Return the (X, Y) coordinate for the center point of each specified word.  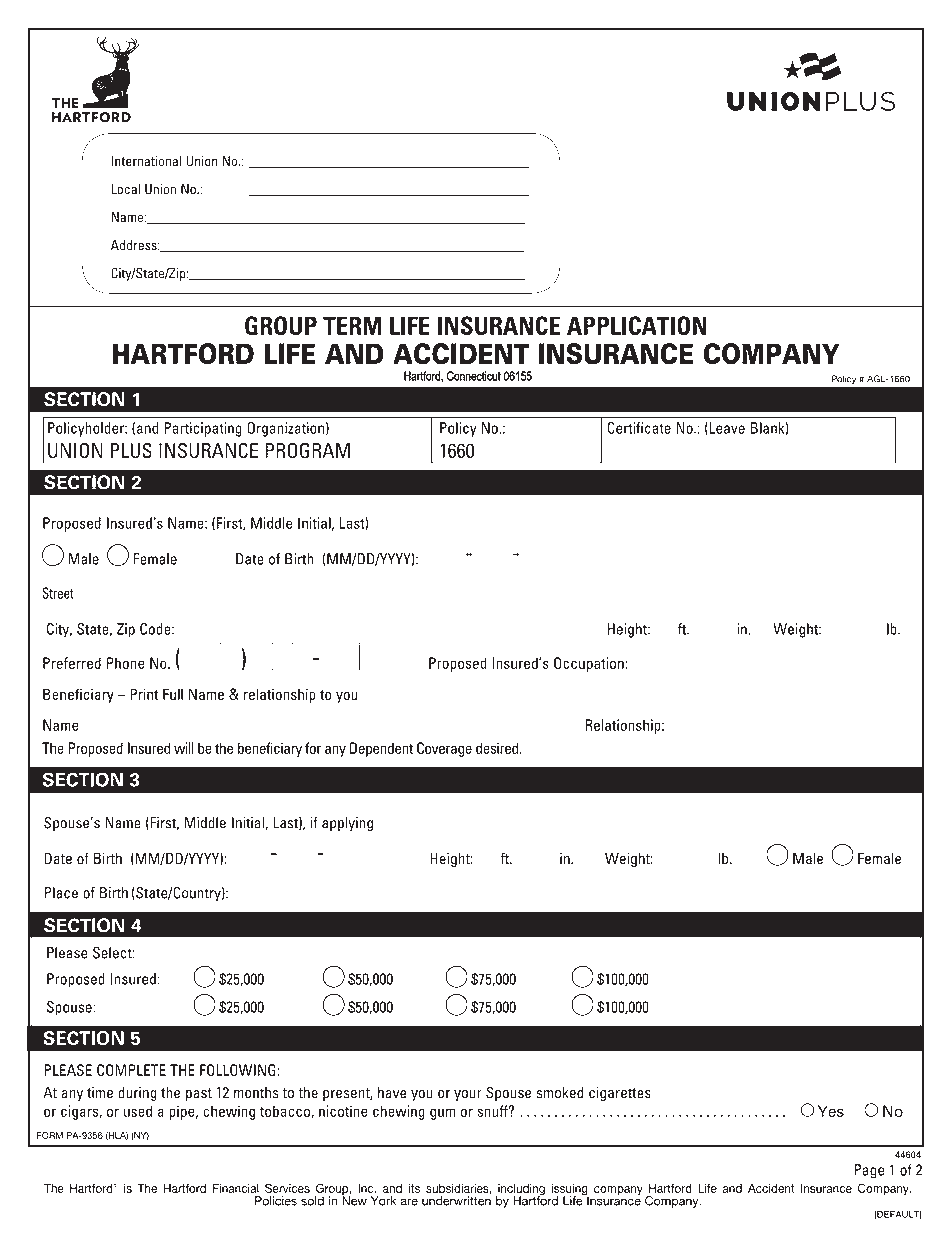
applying (347, 824)
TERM (352, 325)
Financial (236, 1188)
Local (125, 189)
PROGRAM (307, 450)
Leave (726, 428)
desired (498, 748)
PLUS (131, 450)
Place (61, 893)
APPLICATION (637, 325)
